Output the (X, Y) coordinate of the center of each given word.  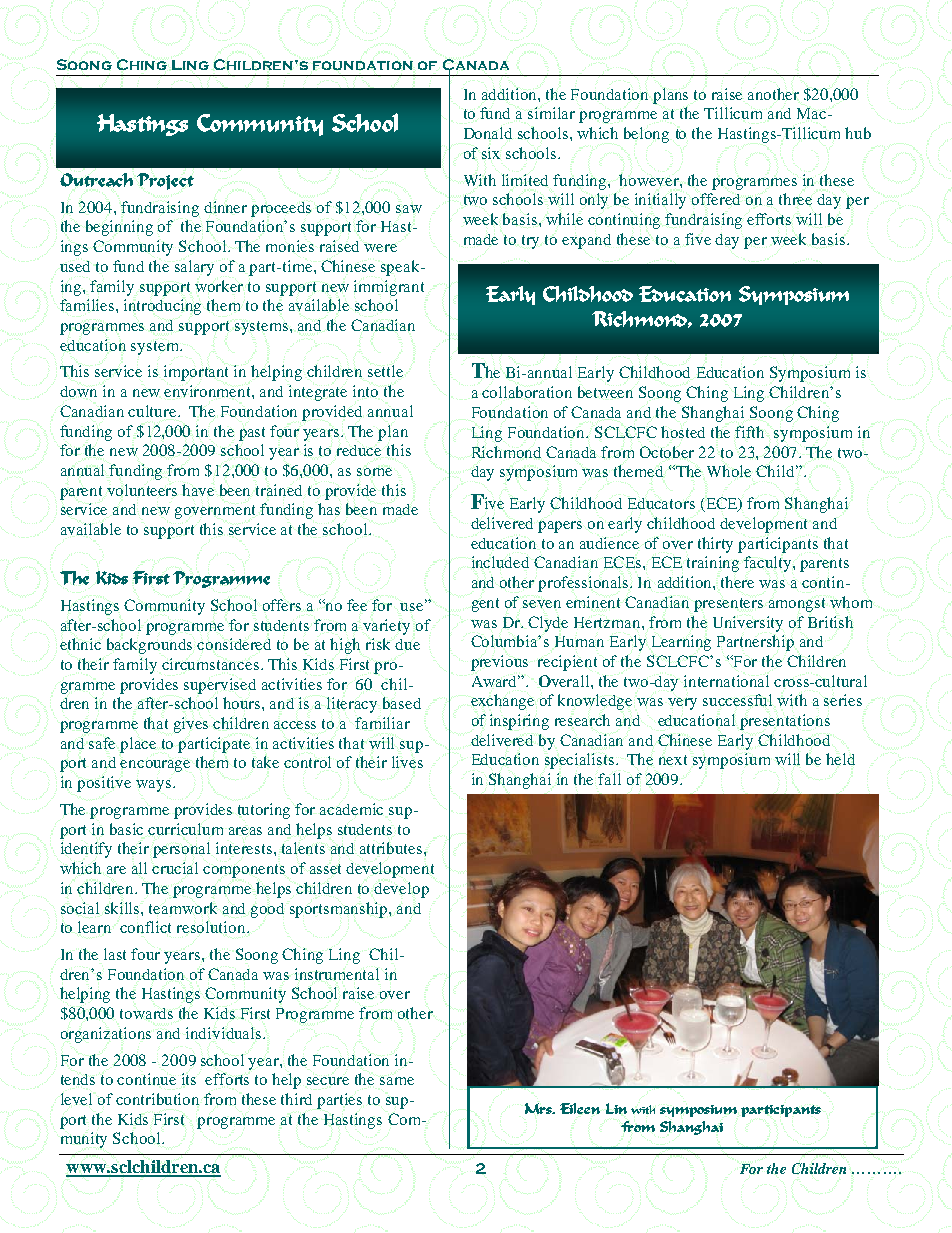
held (840, 759)
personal (181, 850)
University (748, 624)
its (189, 1079)
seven (542, 604)
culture (153, 411)
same (397, 1081)
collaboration (527, 392)
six (491, 153)
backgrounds (149, 646)
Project (165, 181)
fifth (749, 432)
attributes (392, 848)
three (795, 199)
